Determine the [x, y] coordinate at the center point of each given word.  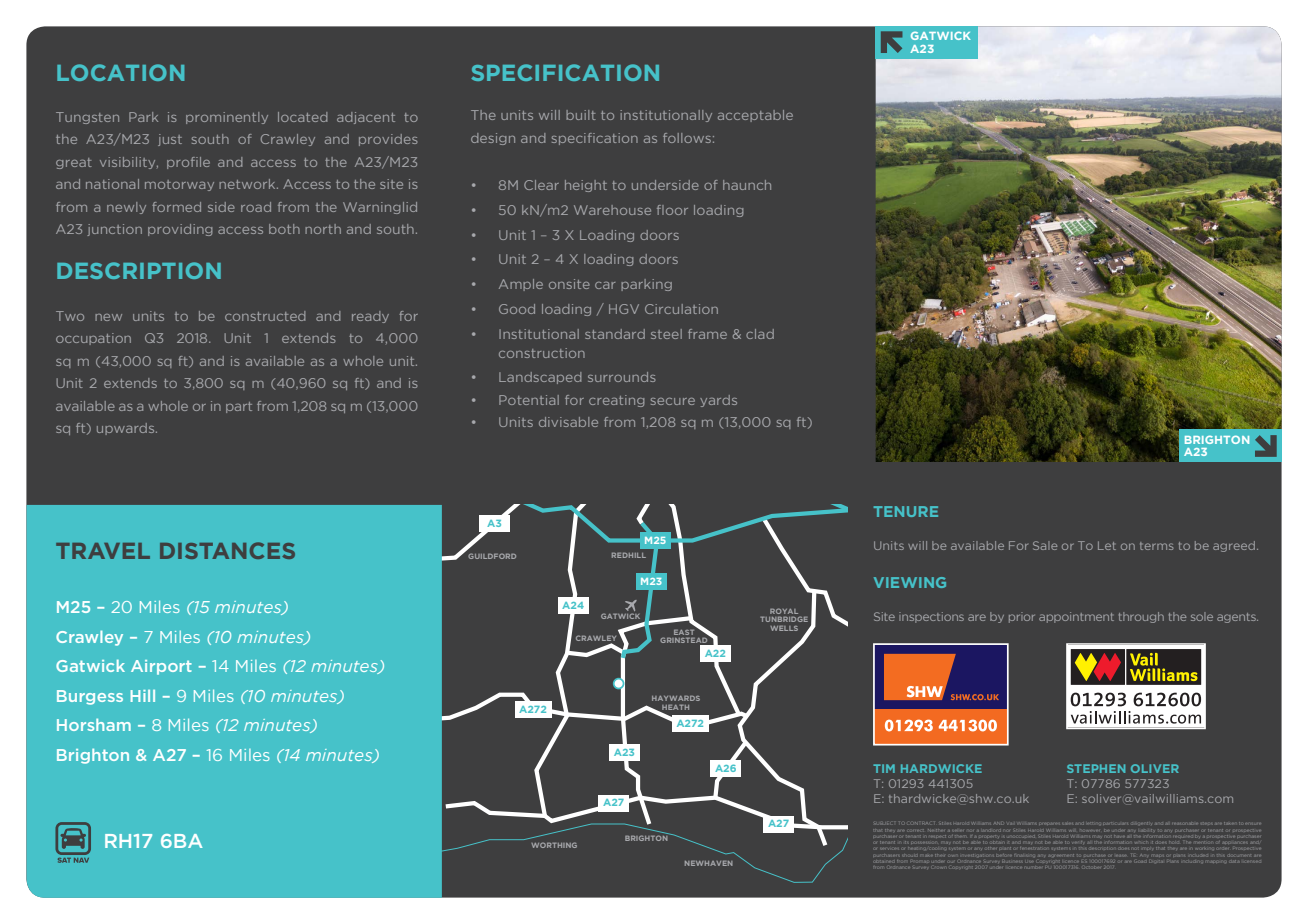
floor [672, 210]
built [581, 115]
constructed [265, 316]
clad [760, 334]
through [1141, 617]
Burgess [90, 697]
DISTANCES [227, 550]
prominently [227, 118]
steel [666, 334]
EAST [685, 631]
